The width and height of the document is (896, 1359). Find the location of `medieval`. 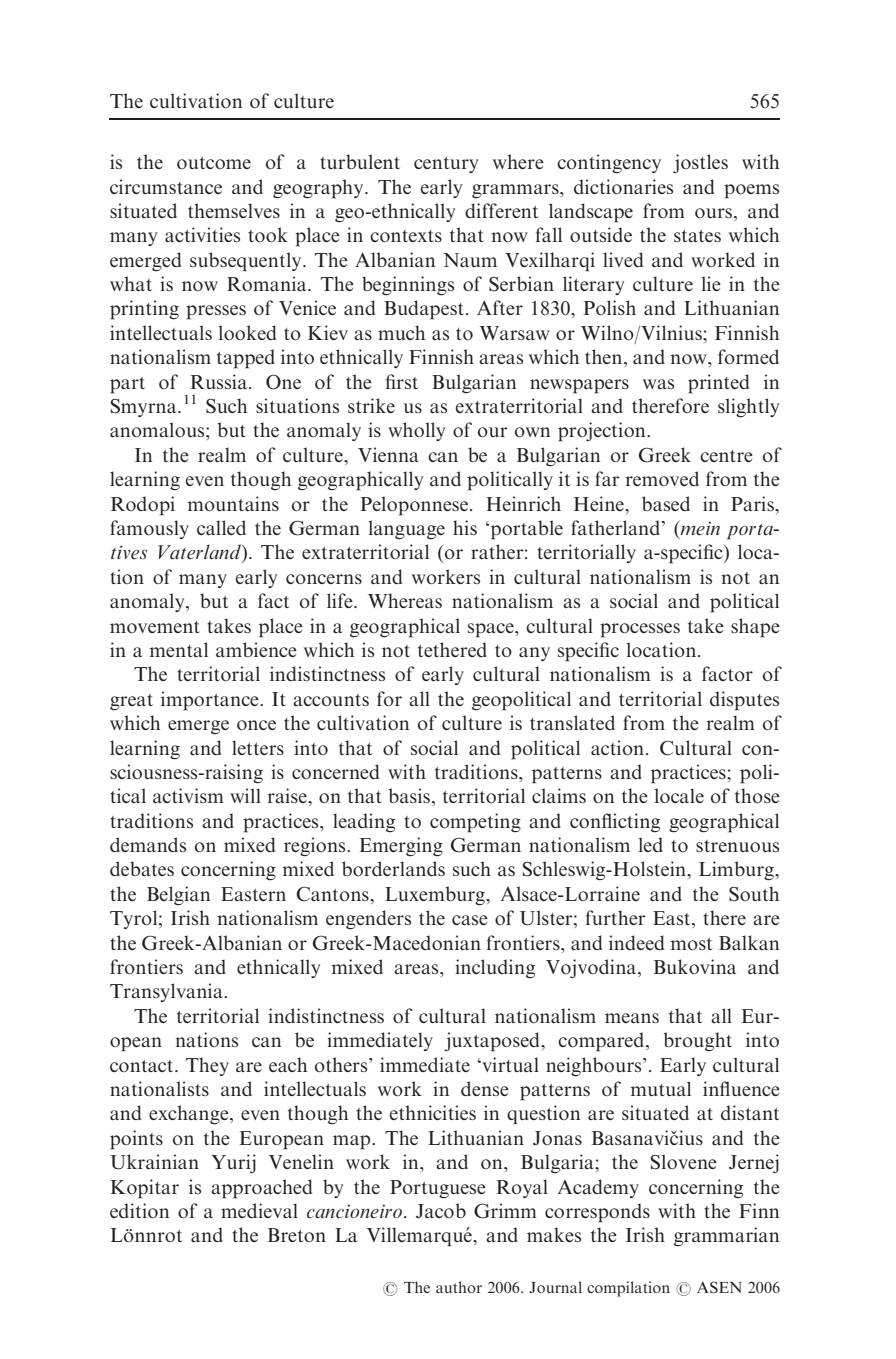

medieval is located at coordinates (259, 1210).
